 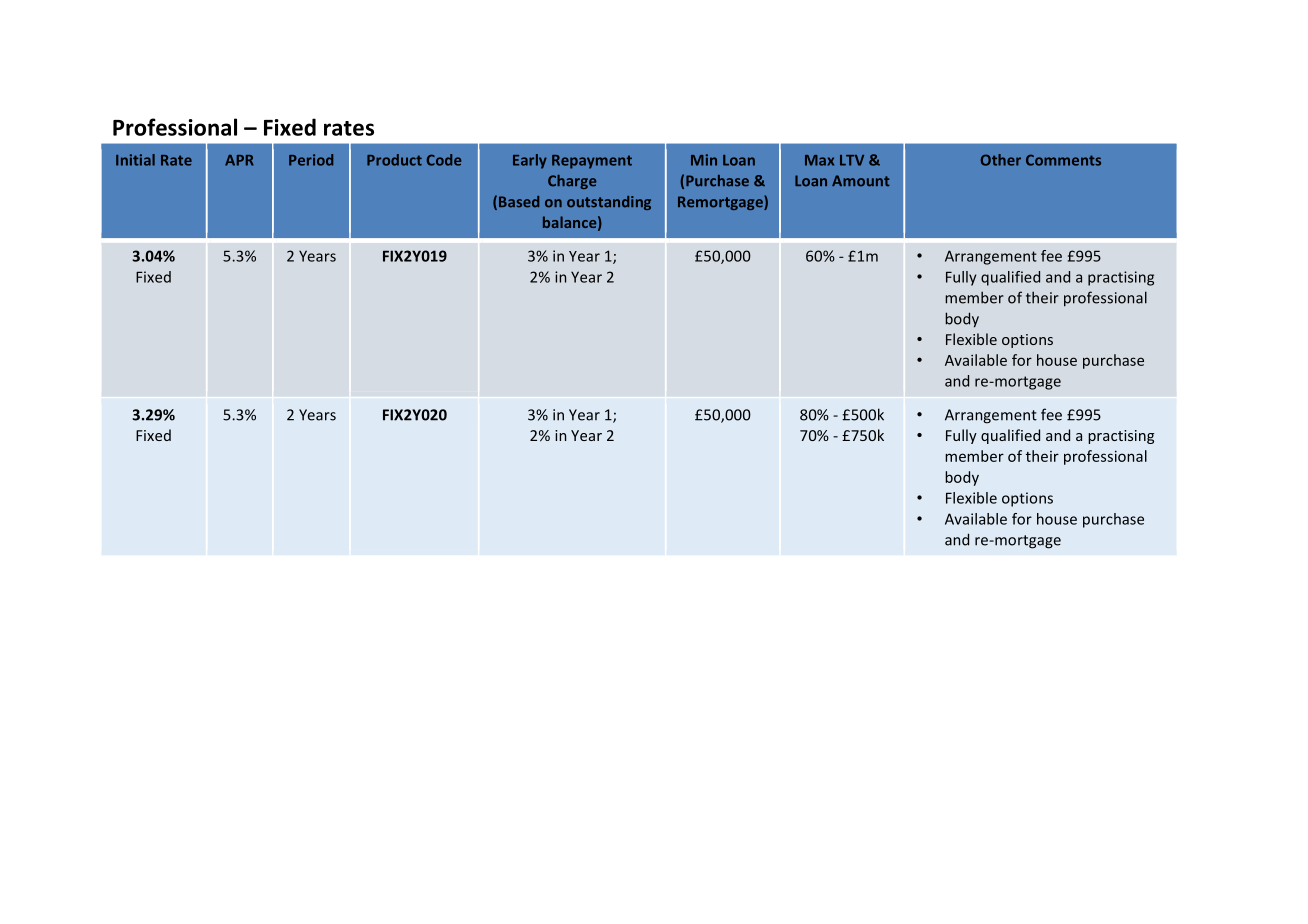 What do you see at coordinates (704, 160) in the document?
I see `Min` at bounding box center [704, 160].
